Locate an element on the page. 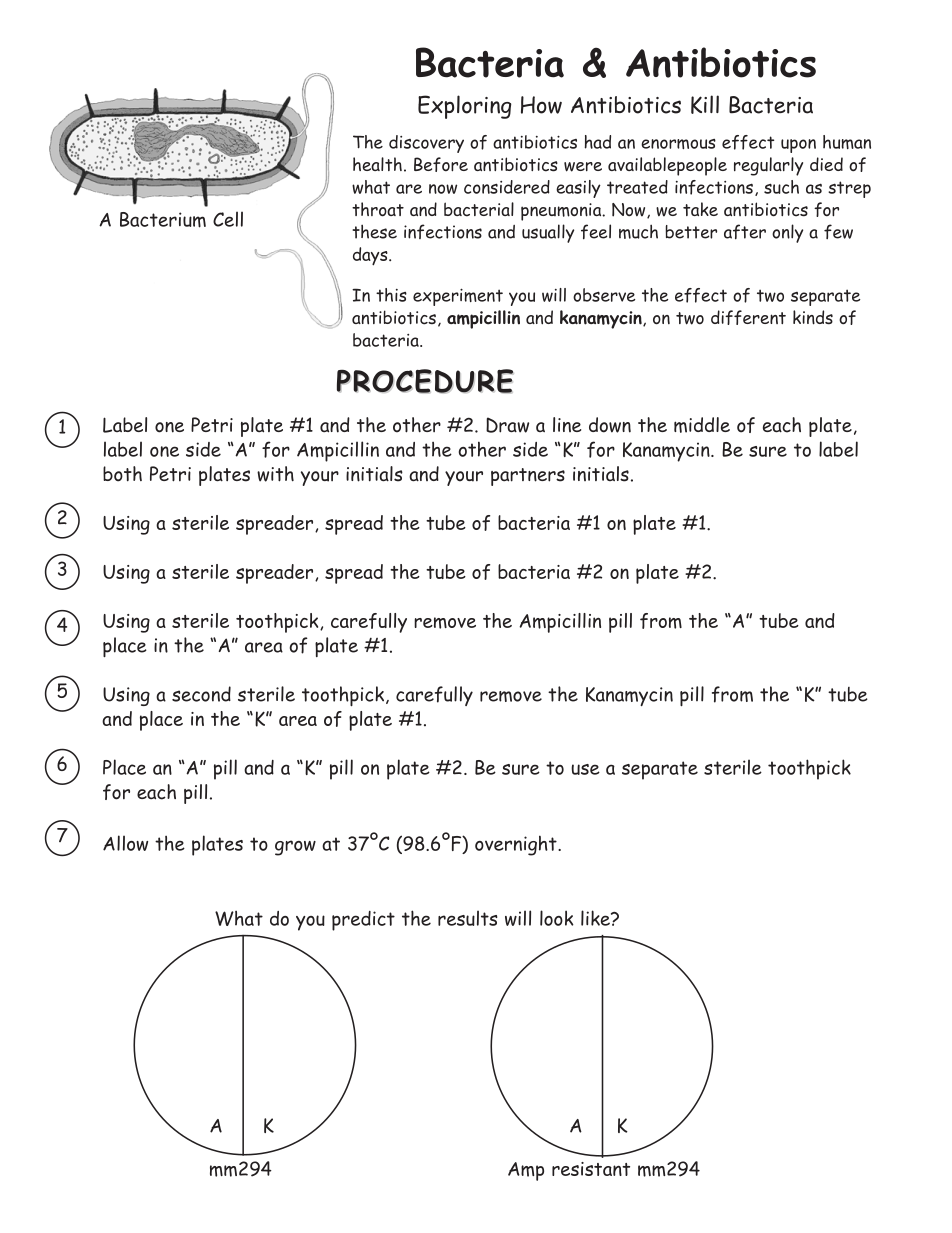 The height and width of the page is (1233, 952). use is located at coordinates (585, 769).
